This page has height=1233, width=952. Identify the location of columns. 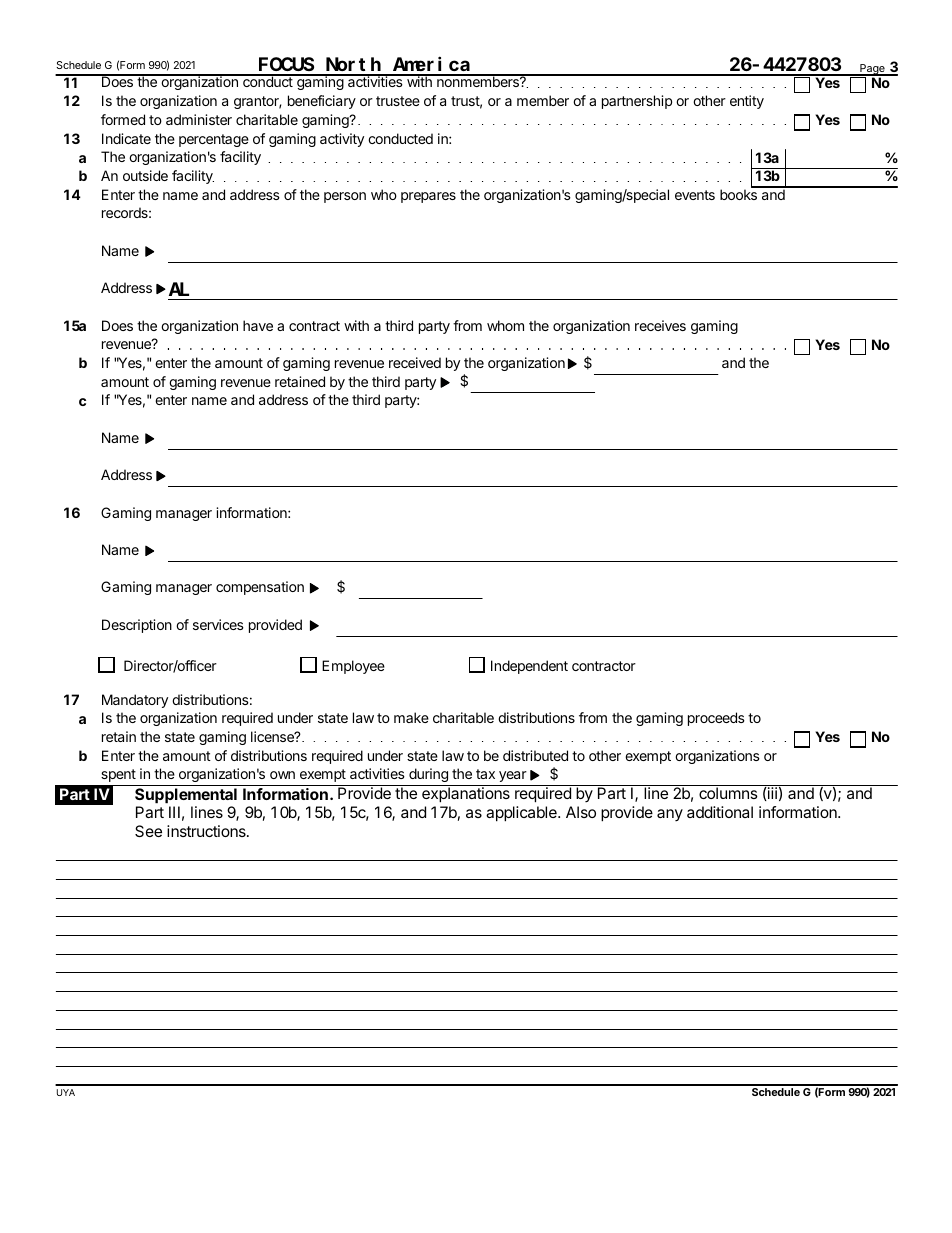
(728, 793).
